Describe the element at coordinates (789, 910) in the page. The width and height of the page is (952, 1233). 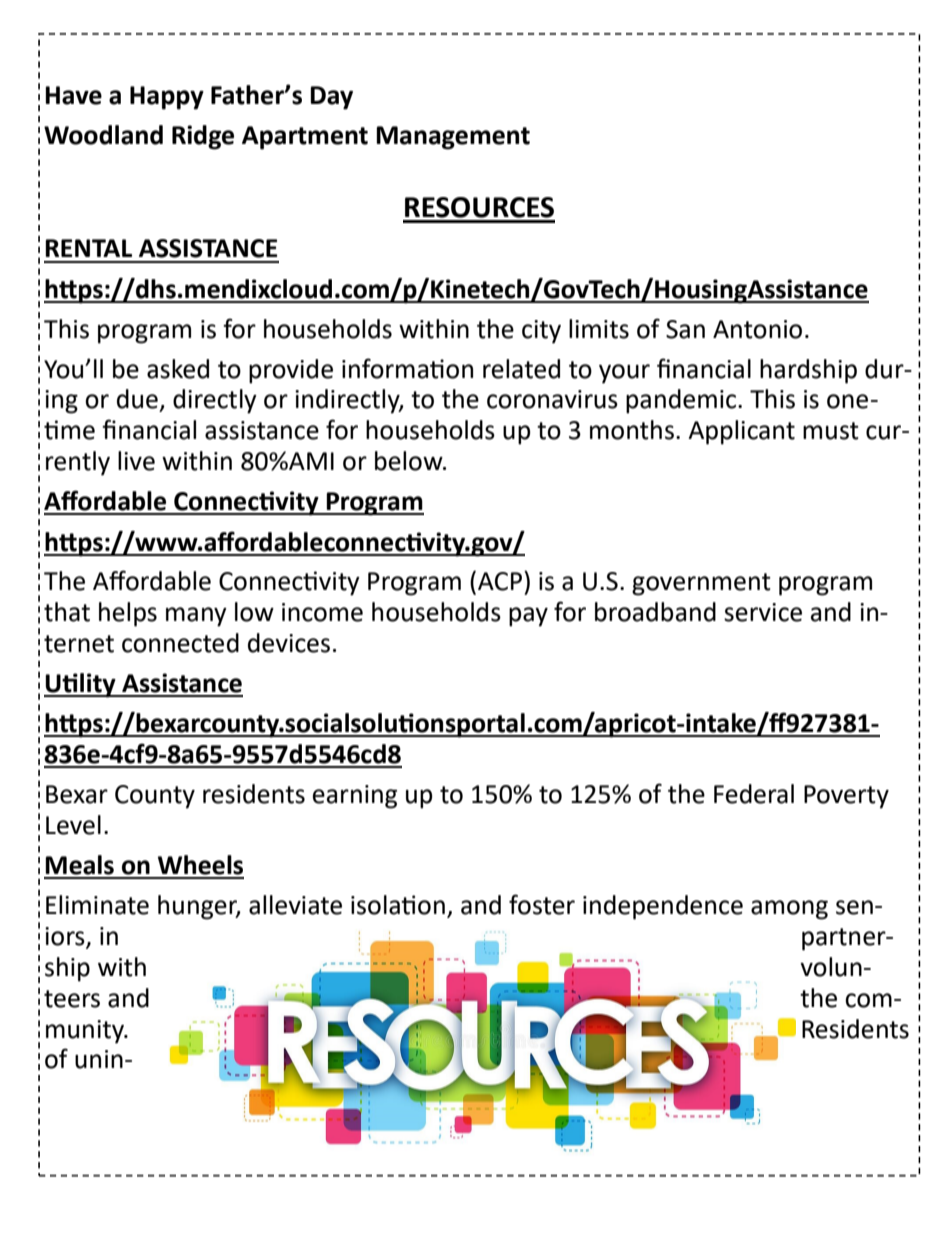
I see `among` at that location.
